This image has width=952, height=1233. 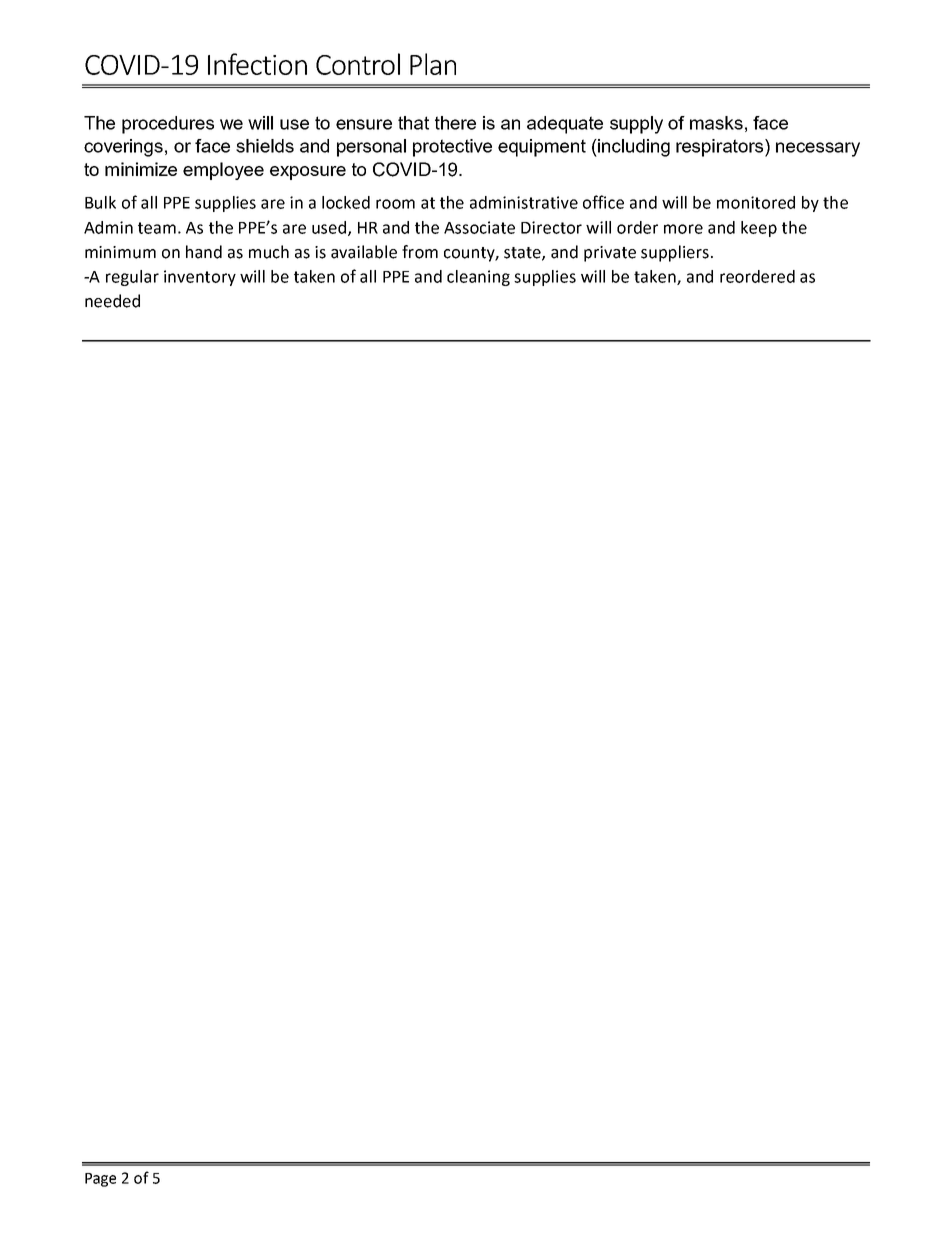 What do you see at coordinates (716, 123) in the image?
I see `masks` at bounding box center [716, 123].
